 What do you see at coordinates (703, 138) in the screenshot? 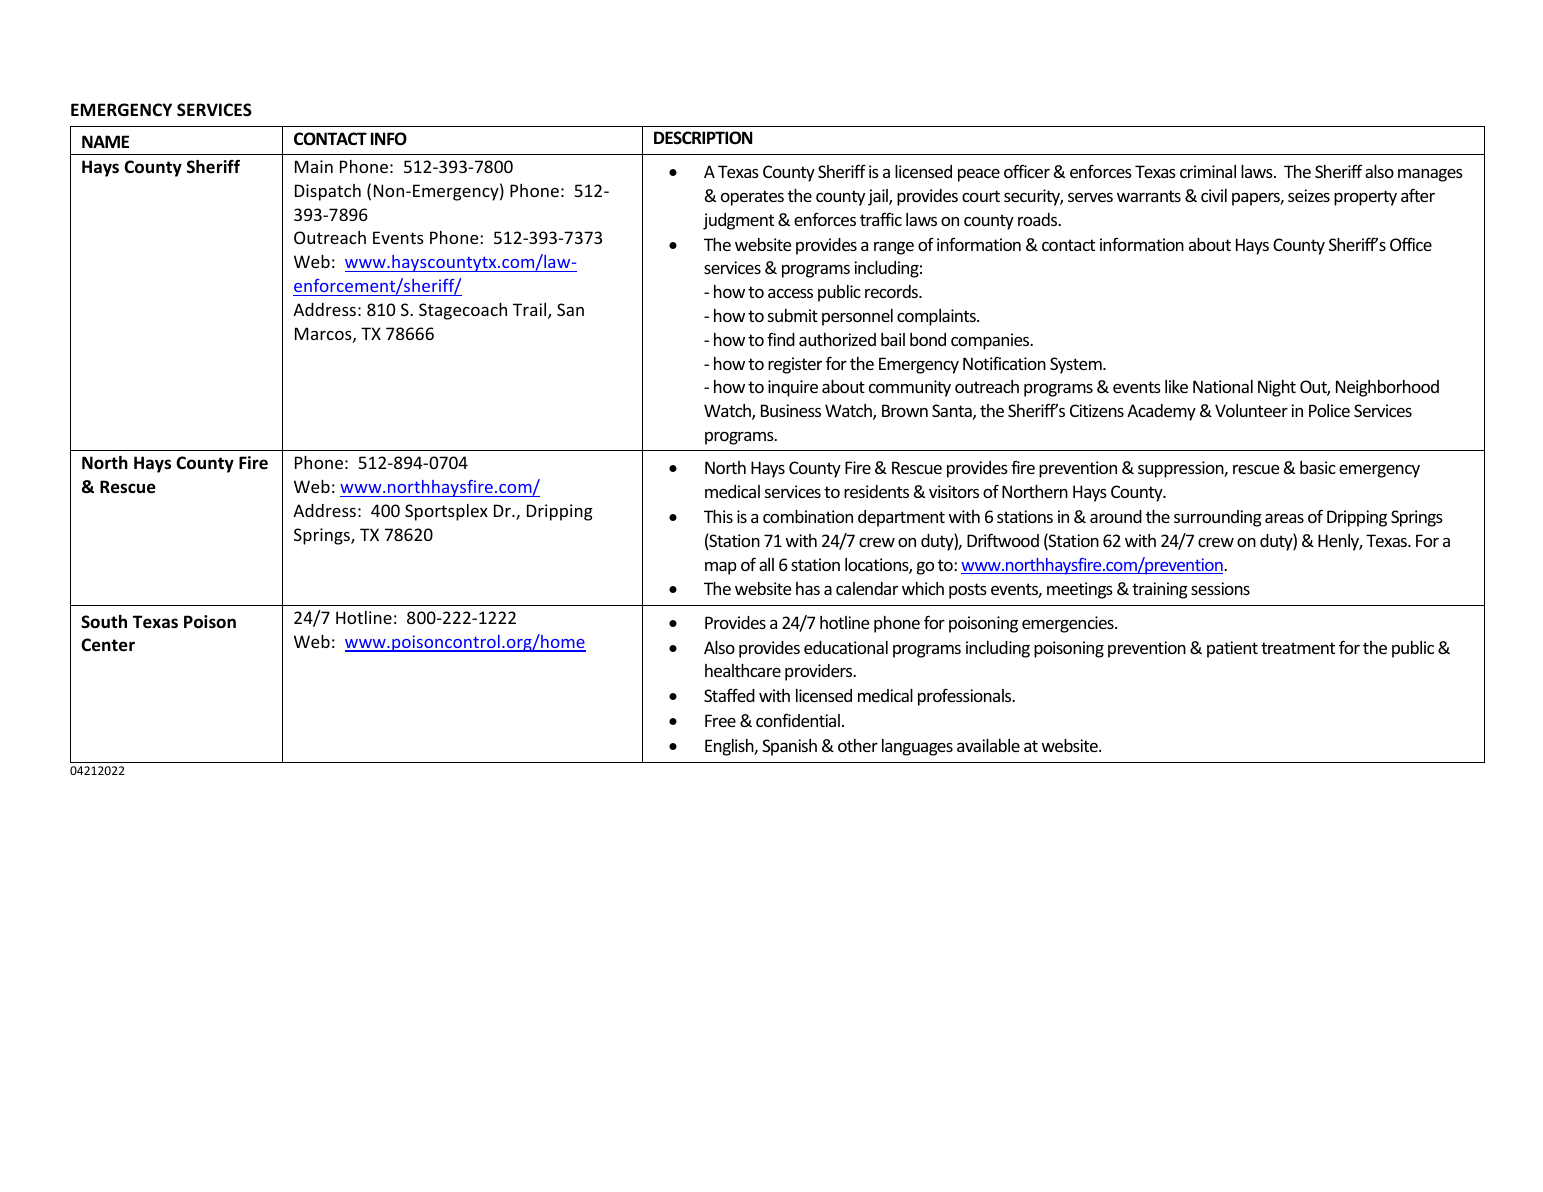
I see `DESCRIPTION` at bounding box center [703, 138].
